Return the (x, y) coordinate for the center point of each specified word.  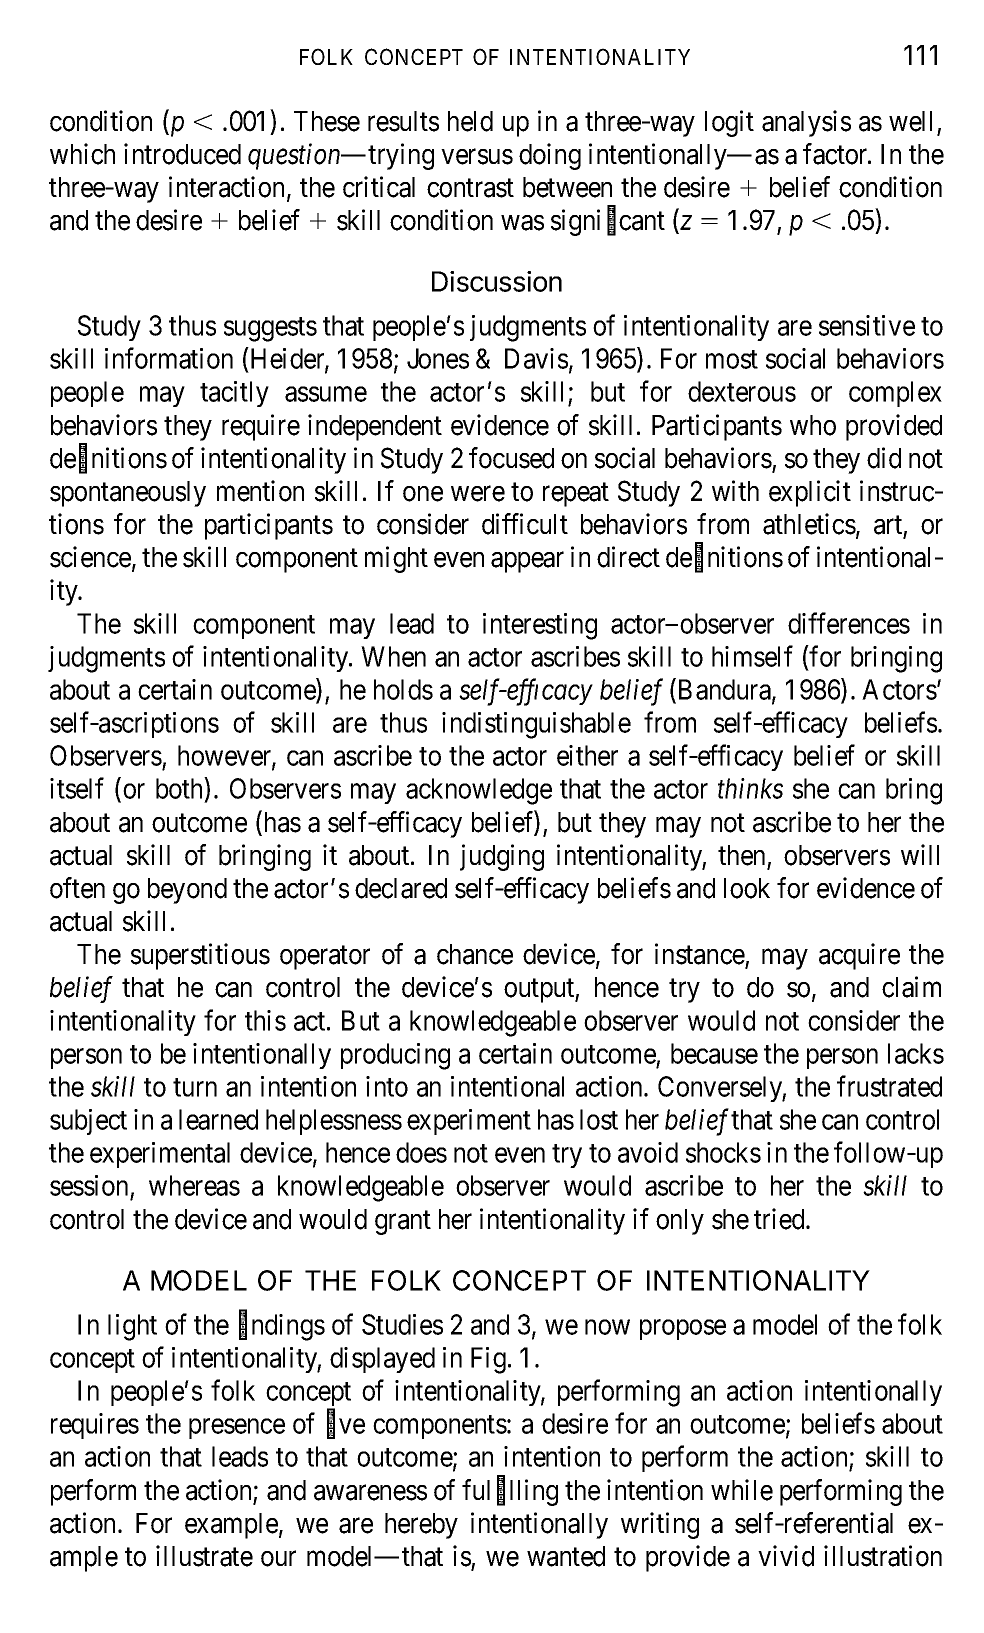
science (90, 557)
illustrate (204, 1556)
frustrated (889, 1086)
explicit (810, 493)
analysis (806, 123)
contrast (470, 188)
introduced (182, 154)
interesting (540, 626)
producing (395, 1056)
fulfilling (510, 1492)
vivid (786, 1556)
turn (195, 1087)
